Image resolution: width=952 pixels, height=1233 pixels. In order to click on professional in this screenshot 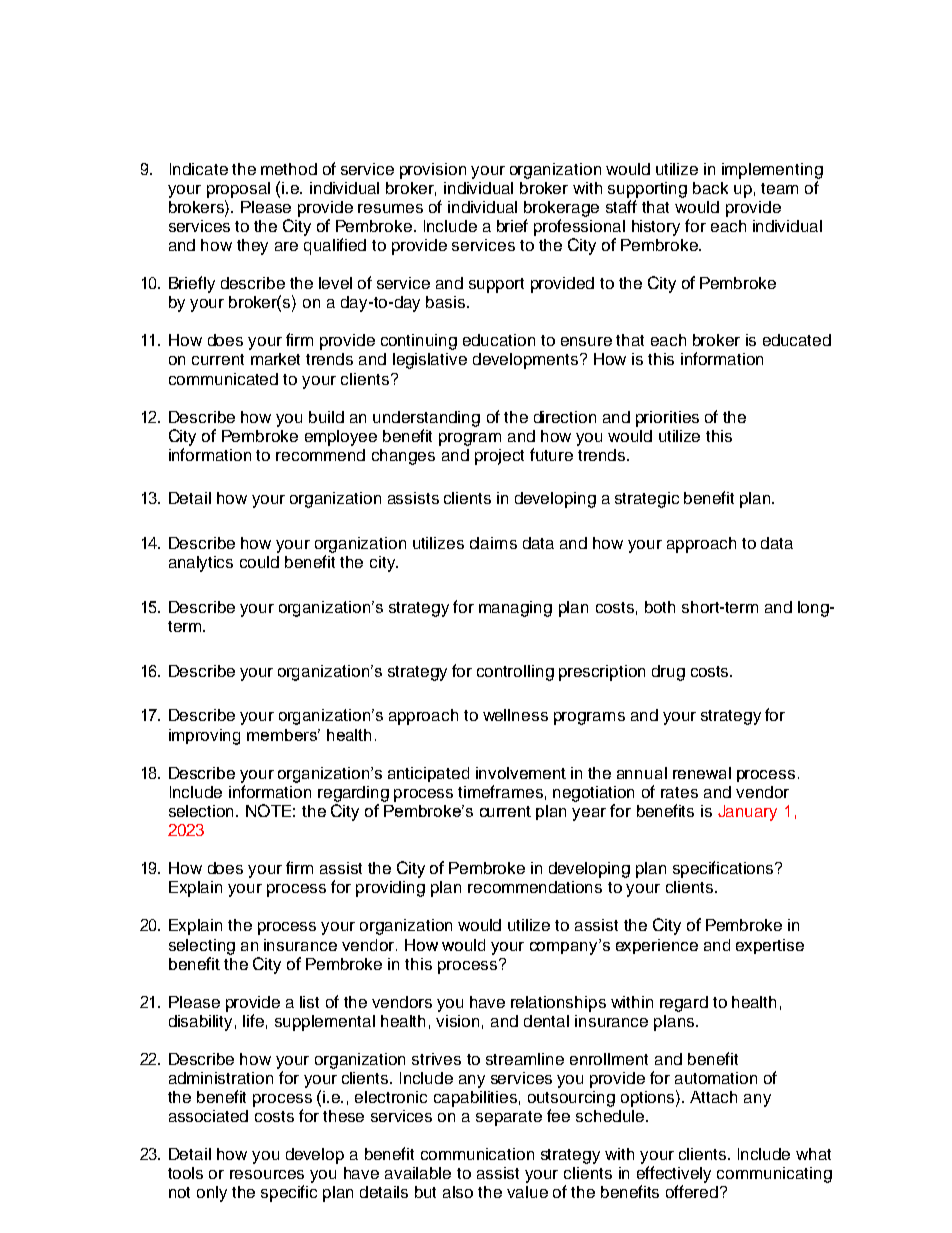, I will do `click(579, 227)`.
